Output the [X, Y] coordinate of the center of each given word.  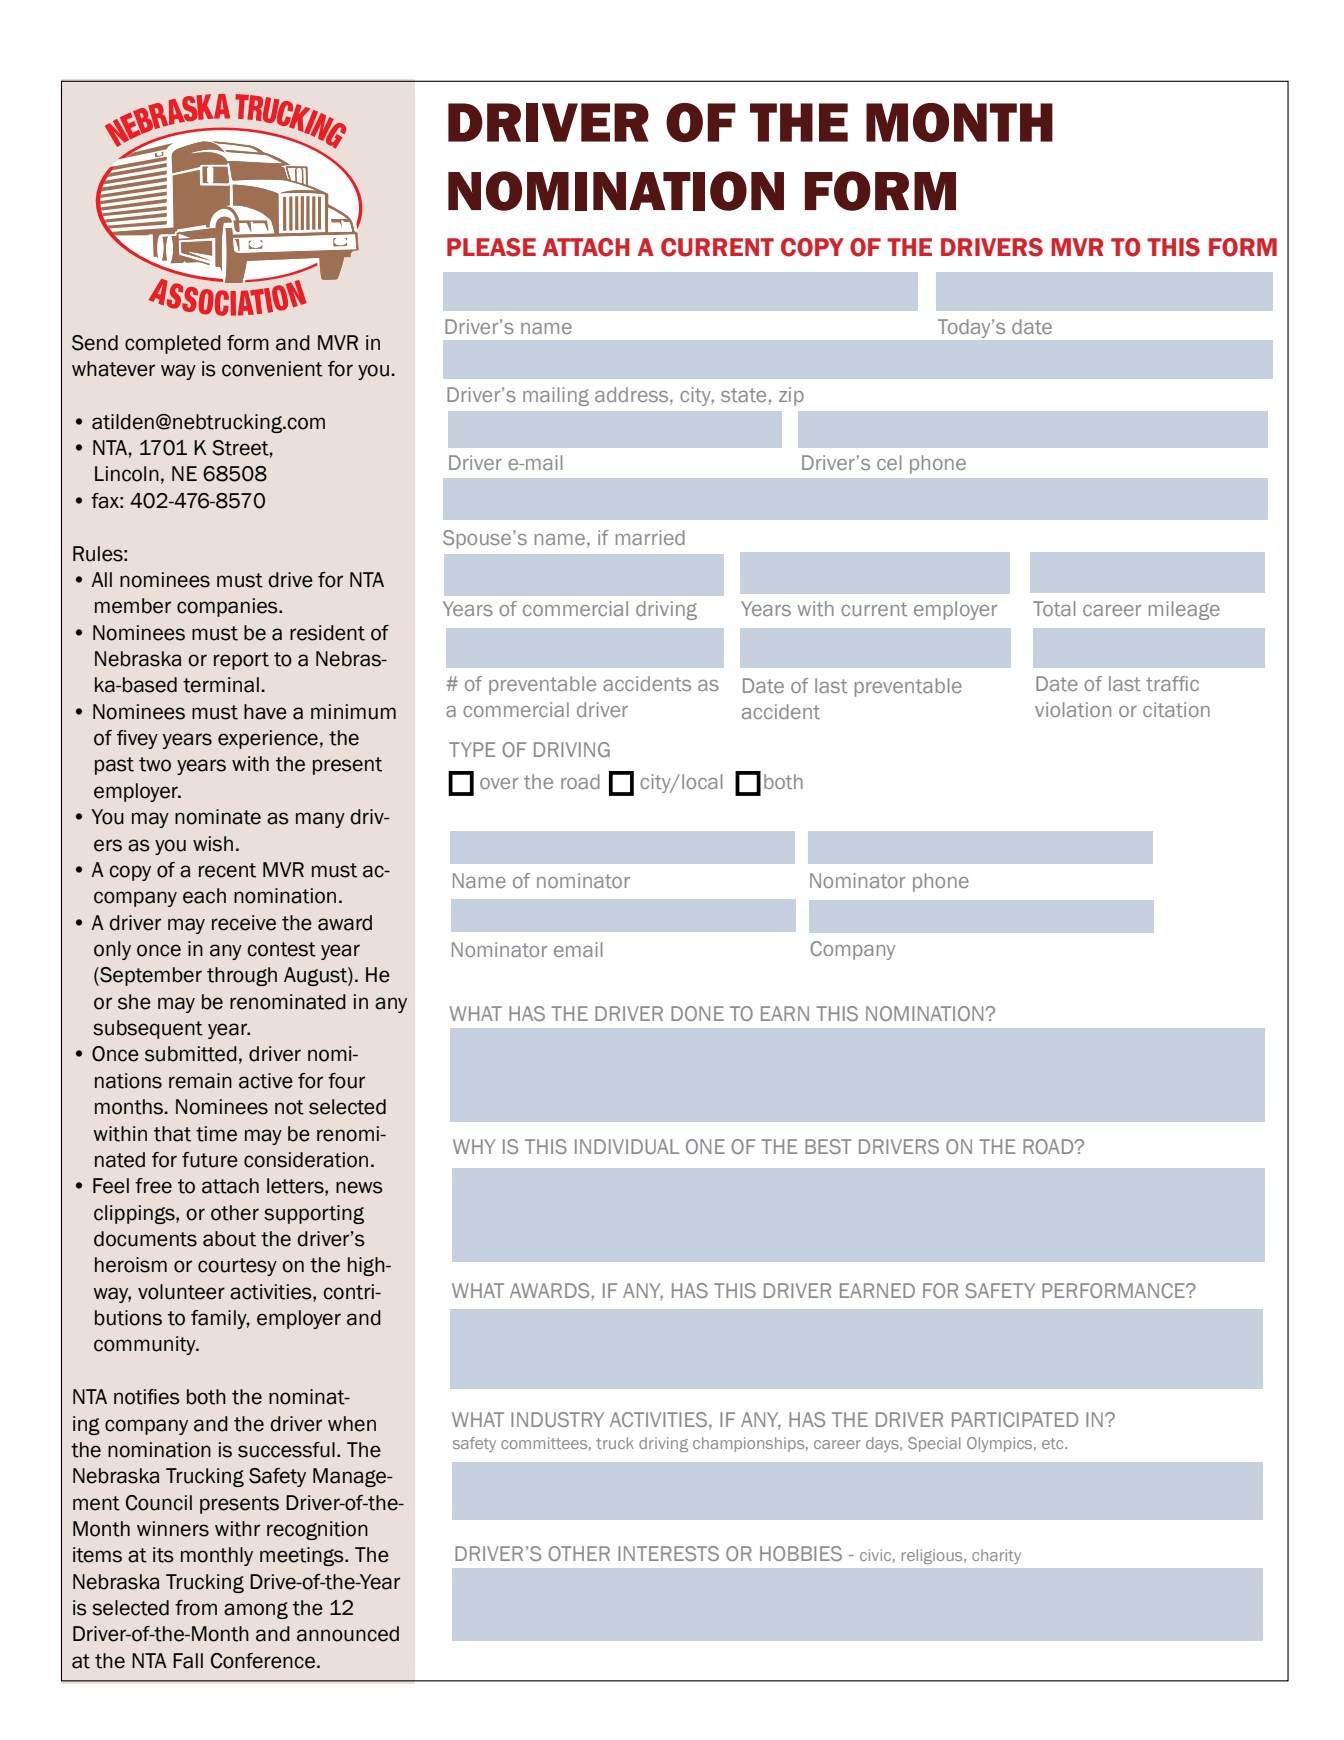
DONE [697, 1013]
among [256, 1610]
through [242, 976]
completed [173, 344]
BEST [828, 1146]
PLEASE [491, 247]
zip [791, 396]
